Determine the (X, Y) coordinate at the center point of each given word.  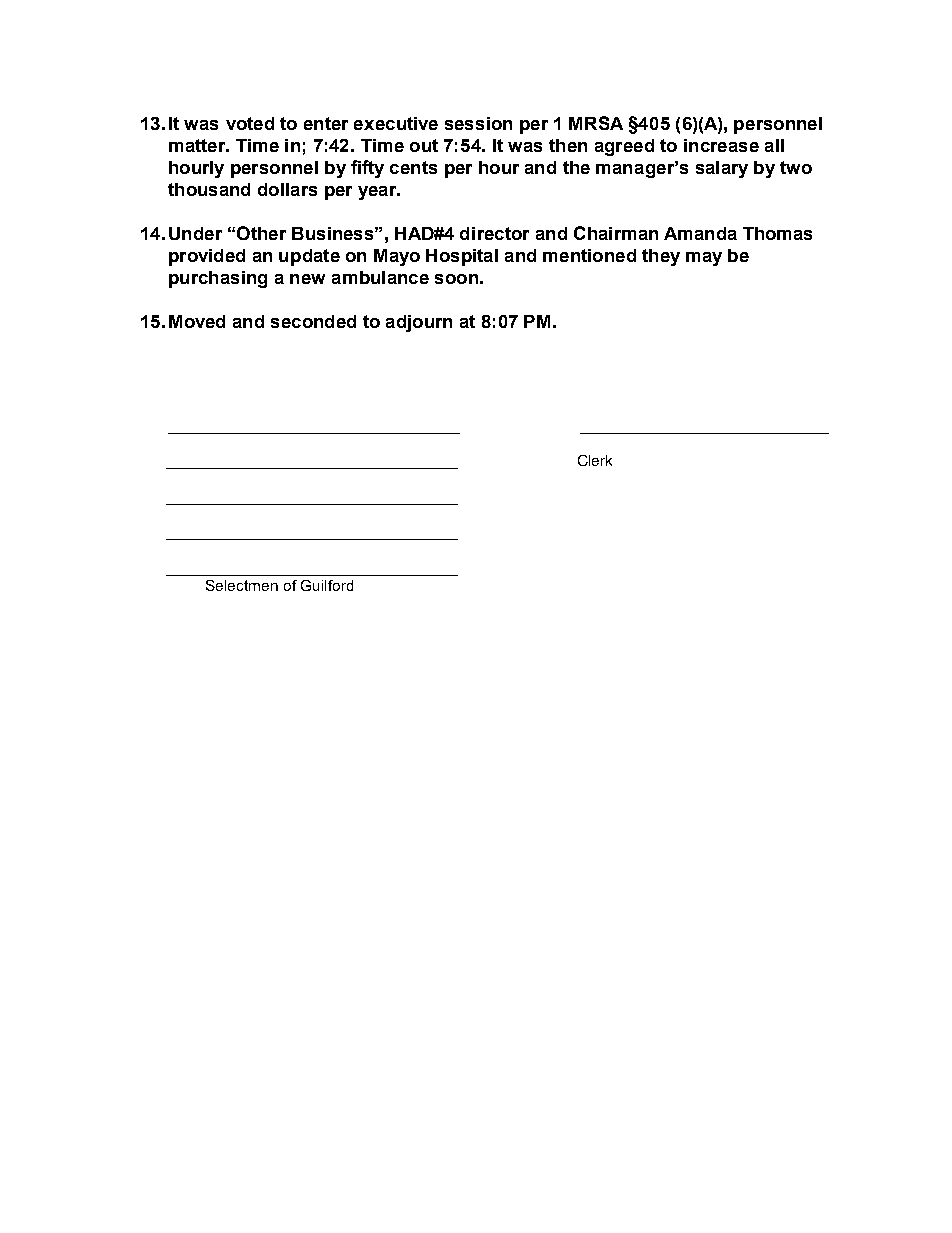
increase (721, 145)
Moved (197, 321)
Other (261, 233)
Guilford (327, 585)
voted (250, 123)
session (478, 123)
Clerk (595, 460)
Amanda (700, 233)
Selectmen (242, 585)
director (494, 233)
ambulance (380, 277)
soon (456, 279)
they (661, 257)
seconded (313, 321)
